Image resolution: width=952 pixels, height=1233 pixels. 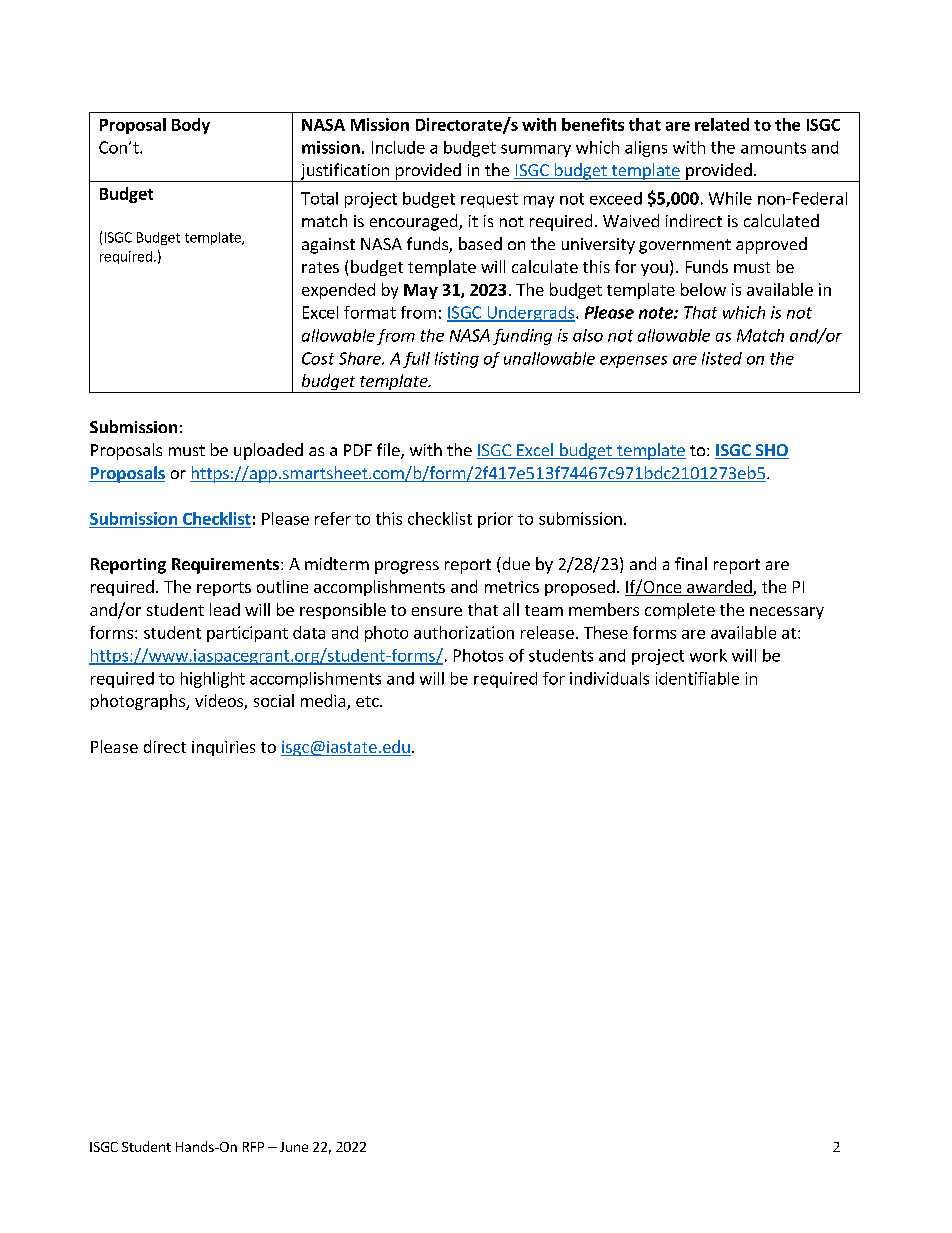 I want to click on inquiries, so click(x=223, y=748).
